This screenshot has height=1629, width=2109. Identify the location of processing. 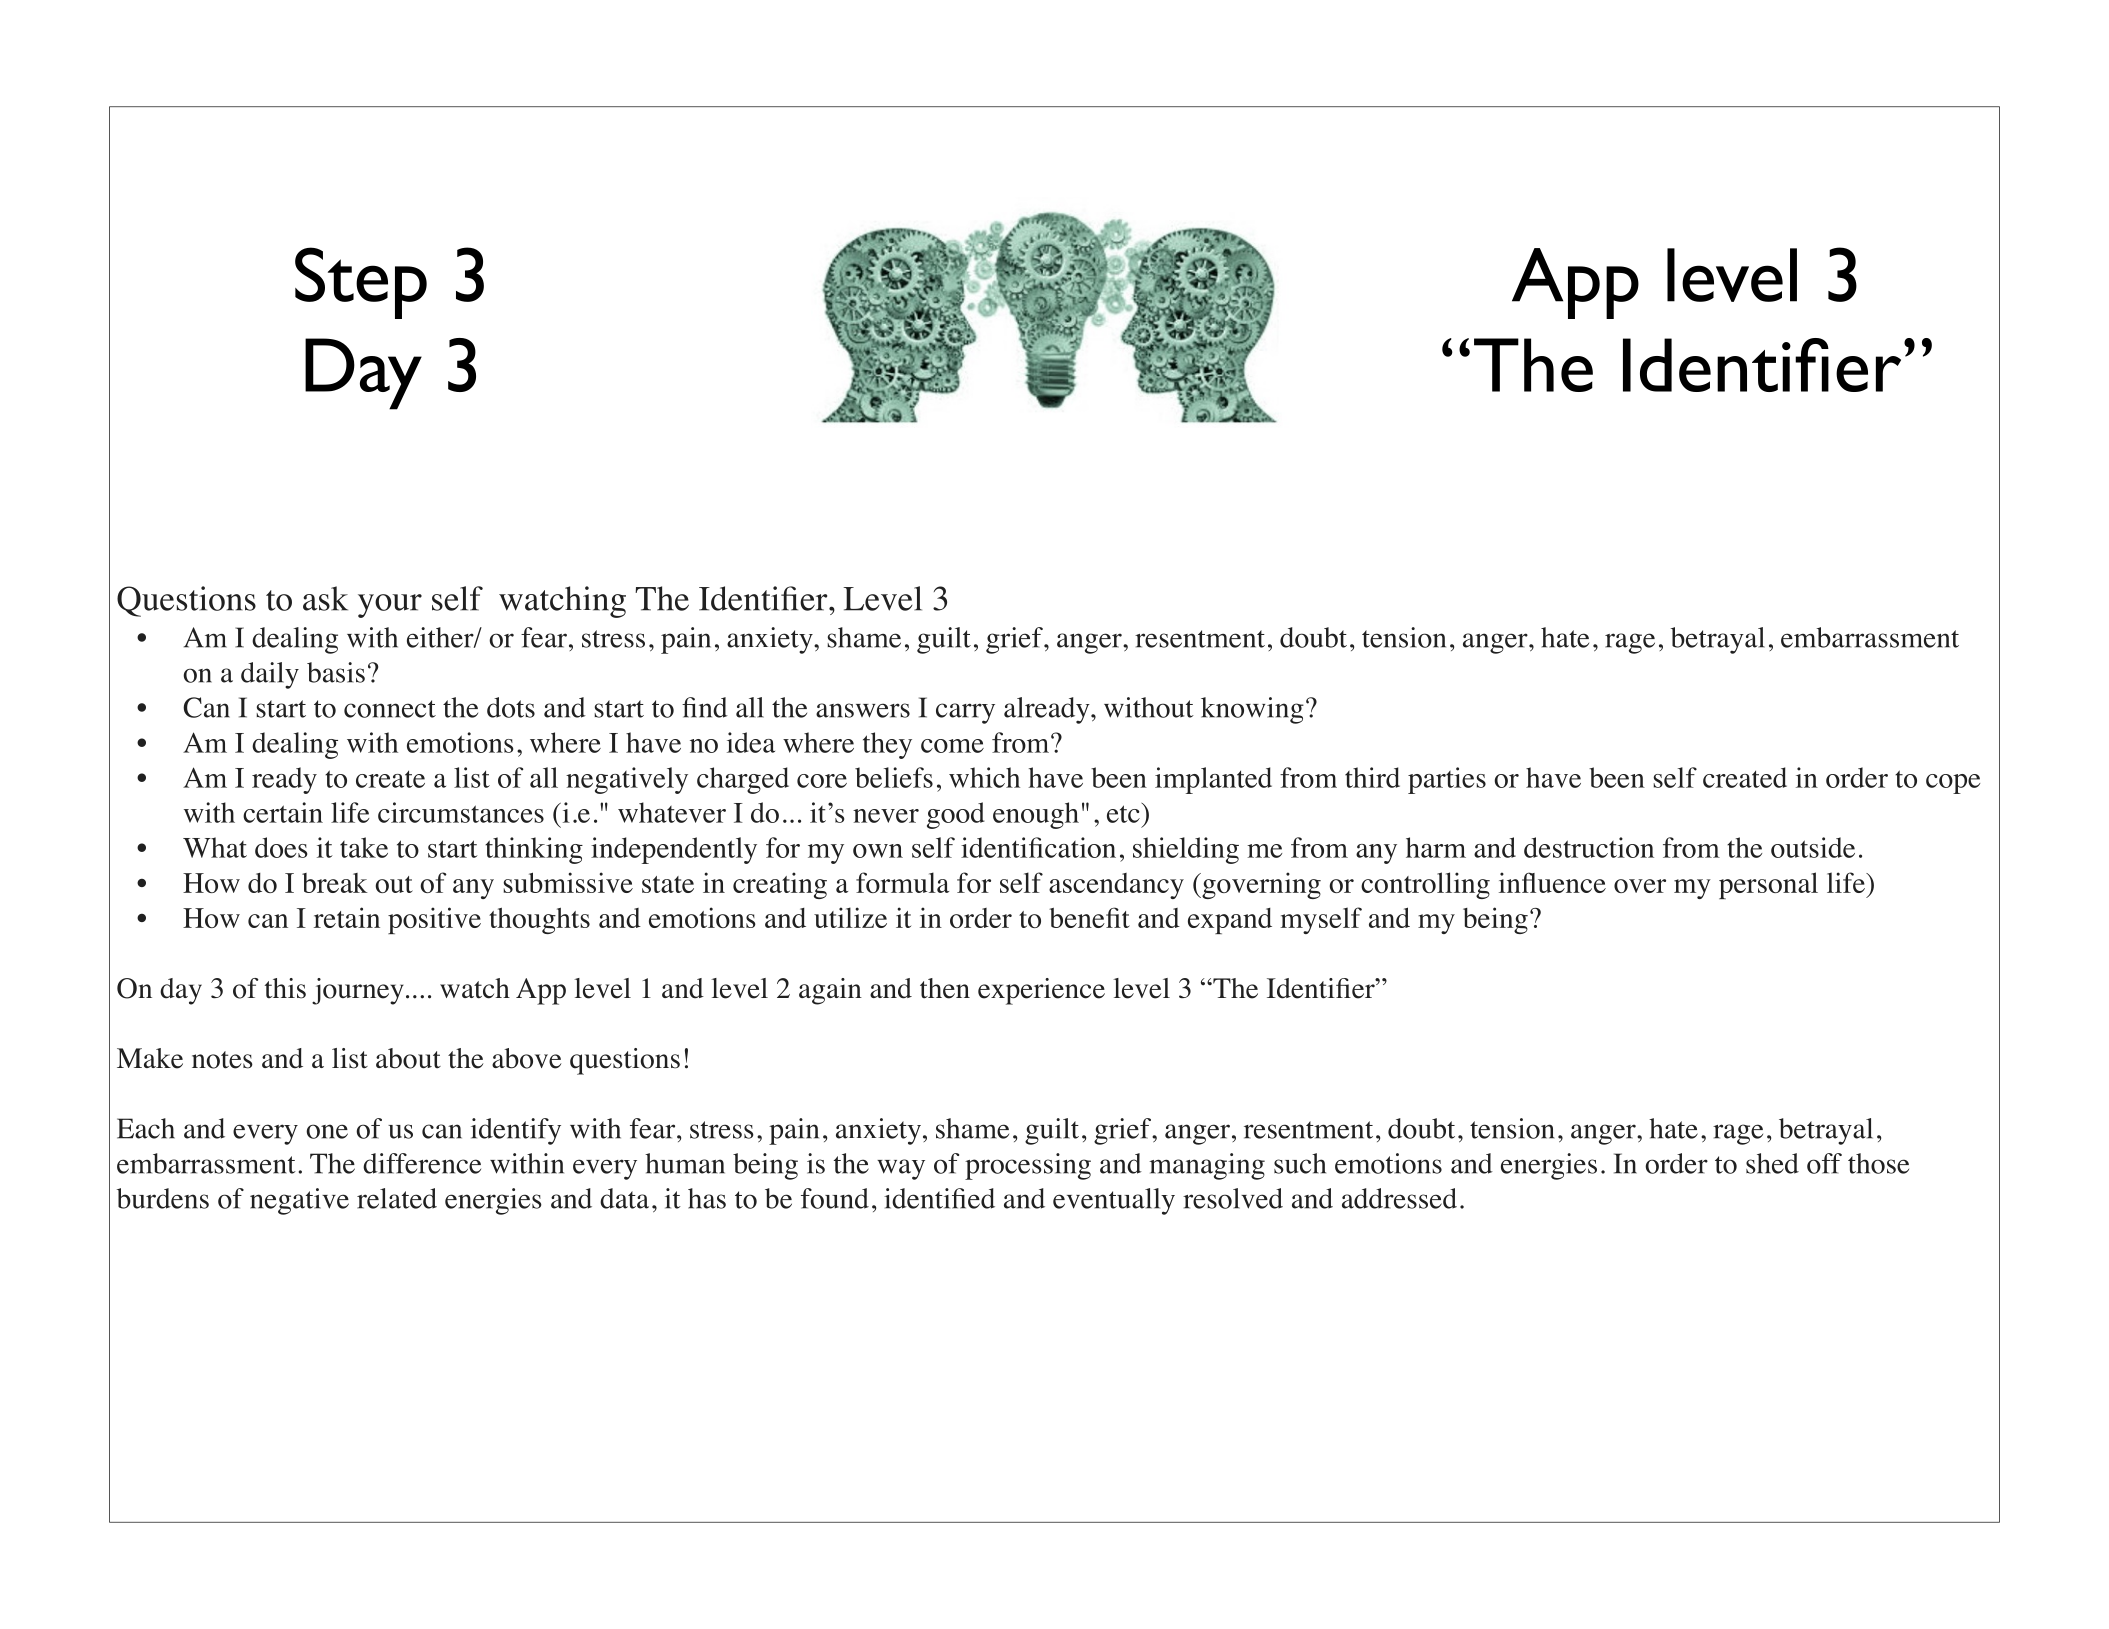
(1028, 1166).
